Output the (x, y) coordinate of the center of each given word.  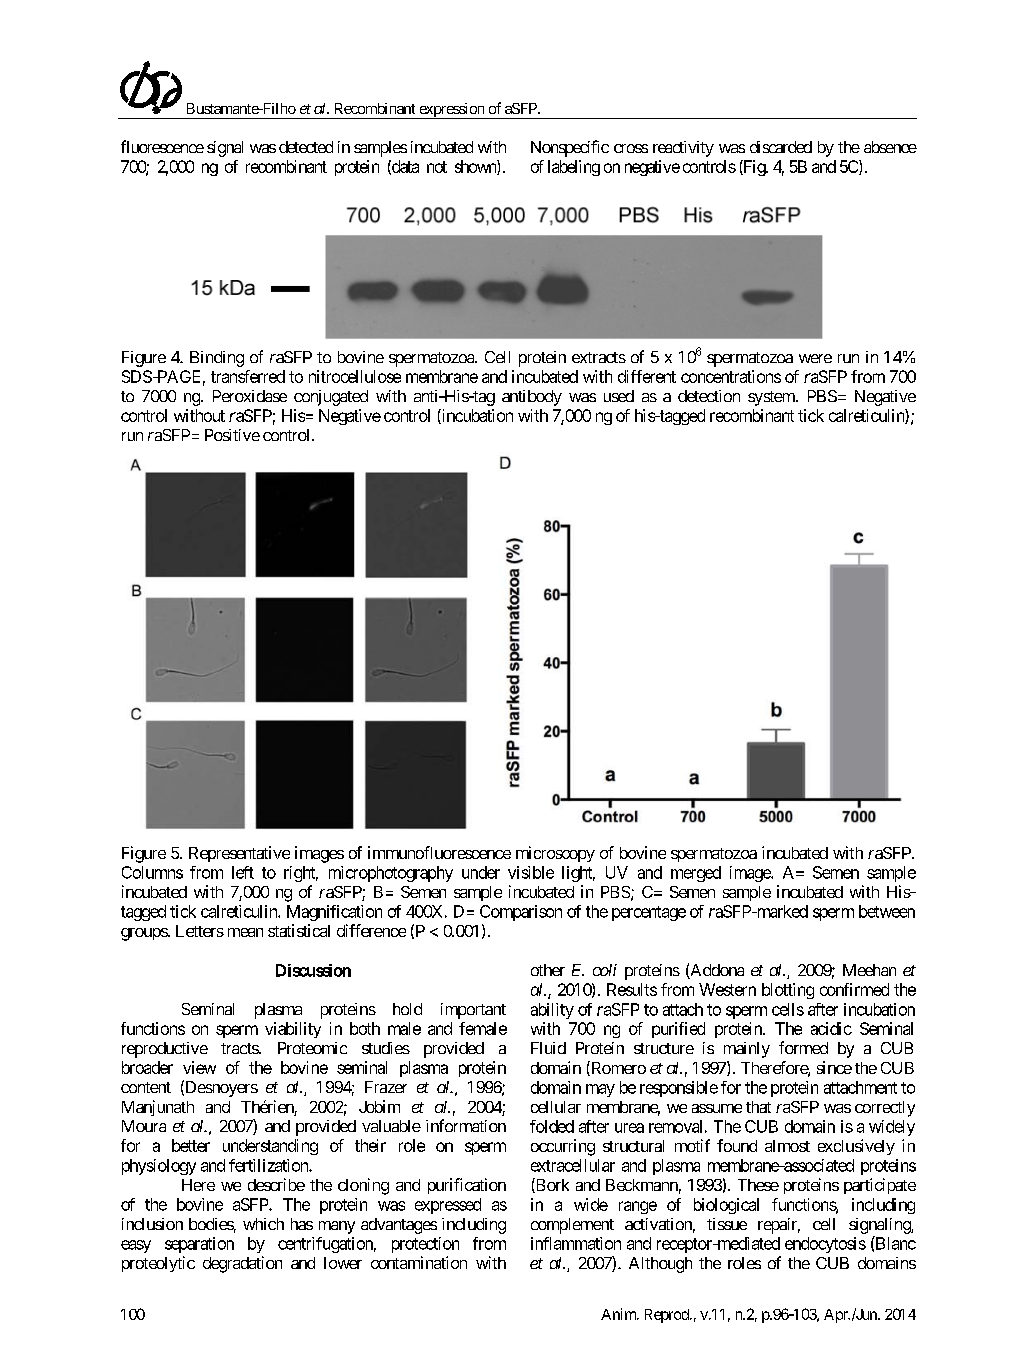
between (887, 911)
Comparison (521, 913)
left (243, 872)
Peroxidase (250, 396)
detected (306, 147)
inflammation (576, 1243)
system (772, 398)
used (619, 396)
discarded (781, 147)
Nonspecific (570, 148)
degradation (242, 1264)
